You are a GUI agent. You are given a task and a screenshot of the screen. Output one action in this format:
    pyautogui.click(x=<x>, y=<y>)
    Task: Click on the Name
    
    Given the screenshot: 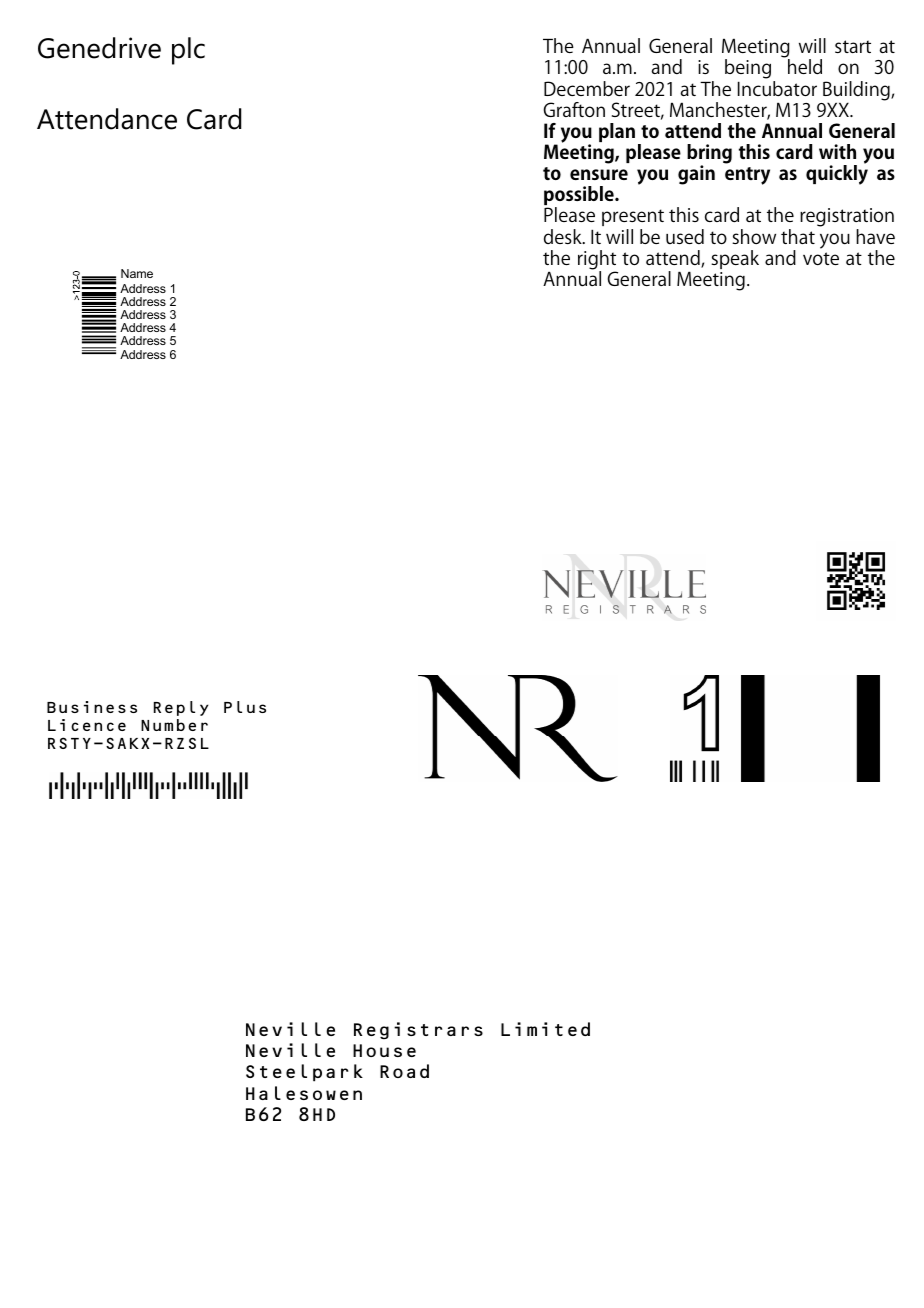 What is the action you would take?
    pyautogui.click(x=137, y=273)
